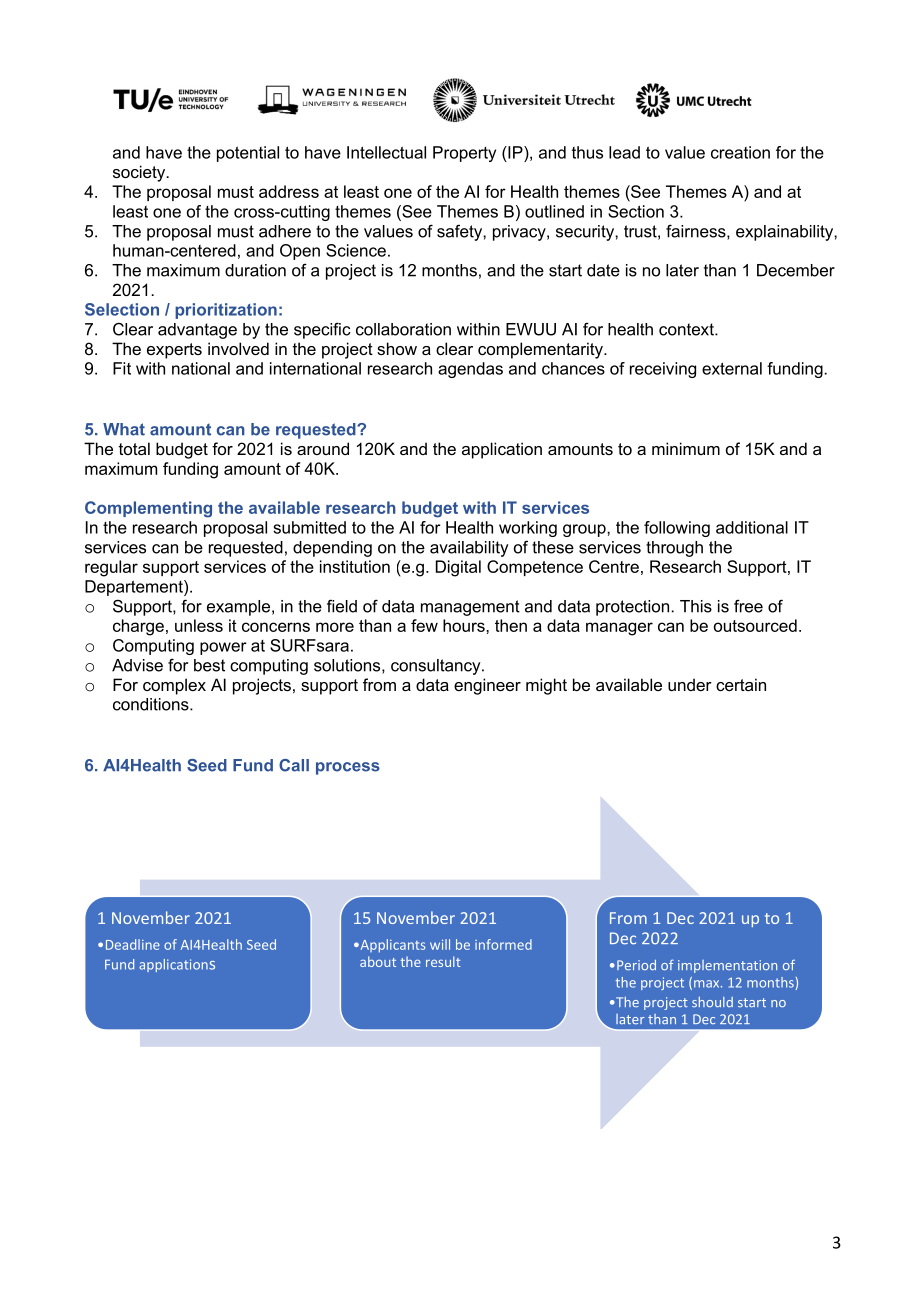 This image has height=1308, width=924. Describe the element at coordinates (458, 568) in the image. I see `Digital` at that location.
